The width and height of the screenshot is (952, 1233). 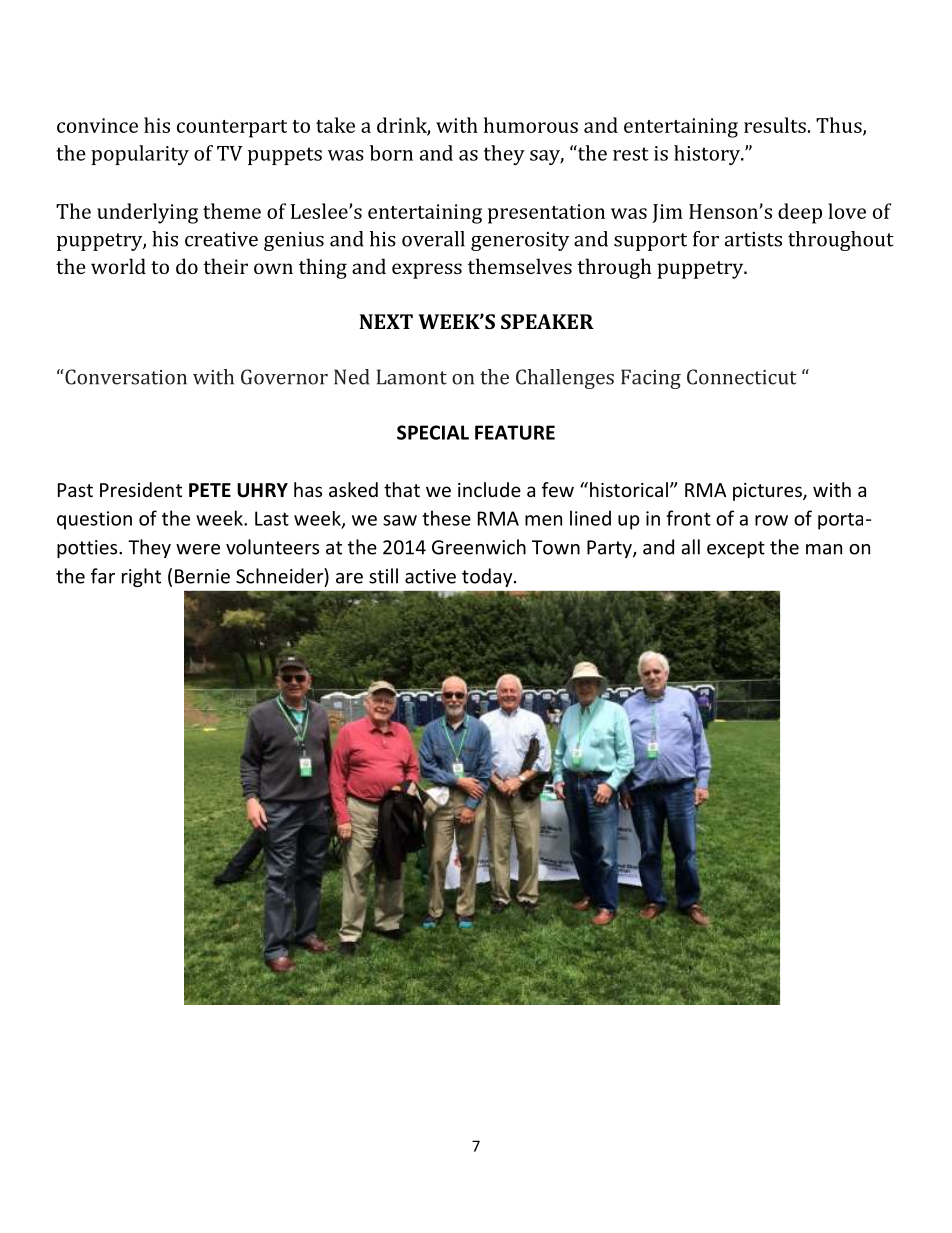 What do you see at coordinates (531, 125) in the screenshot?
I see `humorous` at bounding box center [531, 125].
